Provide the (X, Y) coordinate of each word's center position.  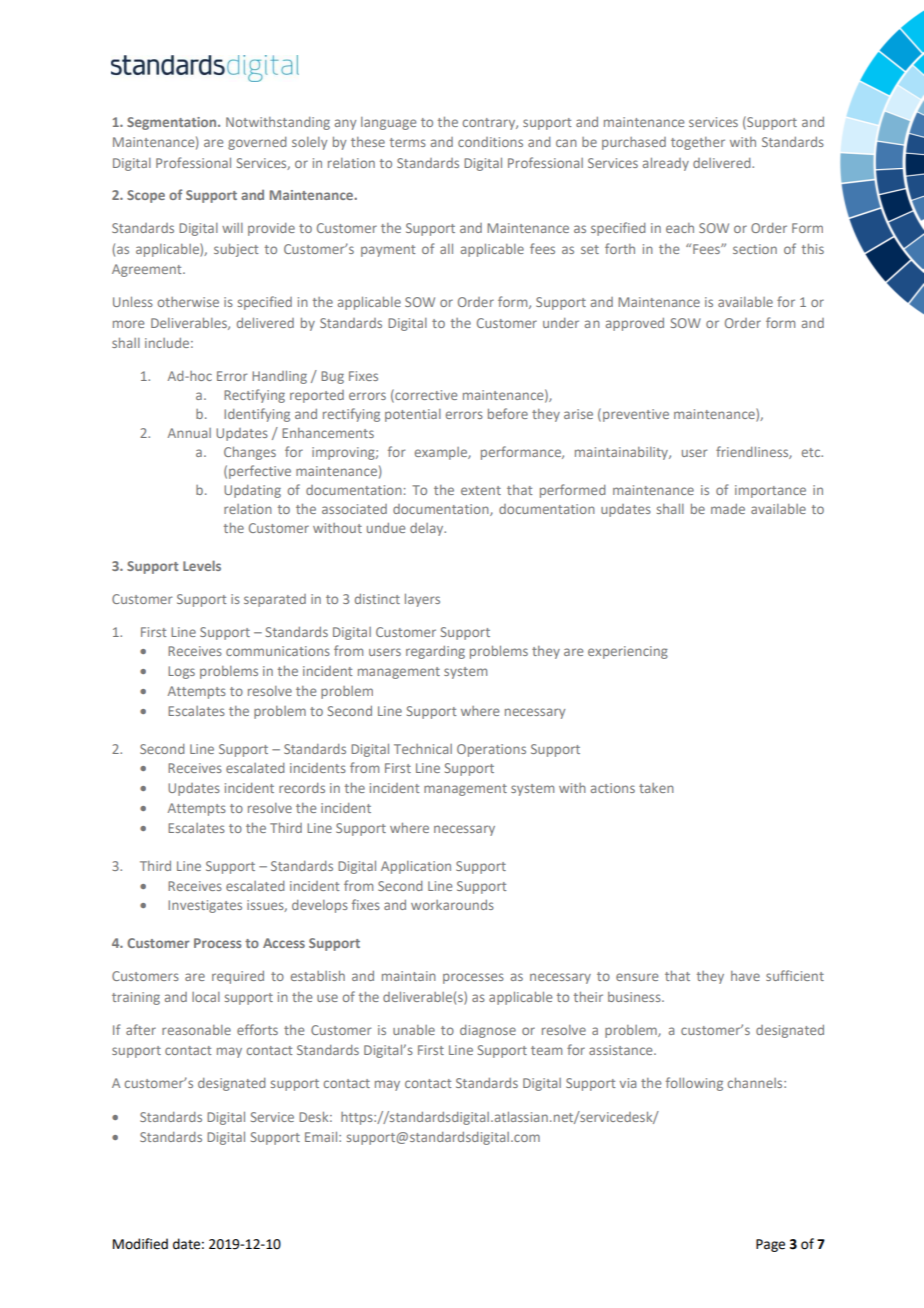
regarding (435, 652)
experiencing (628, 652)
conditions (490, 142)
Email (322, 1137)
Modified (140, 1244)
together (698, 143)
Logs (181, 672)
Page (770, 1245)
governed (257, 143)
